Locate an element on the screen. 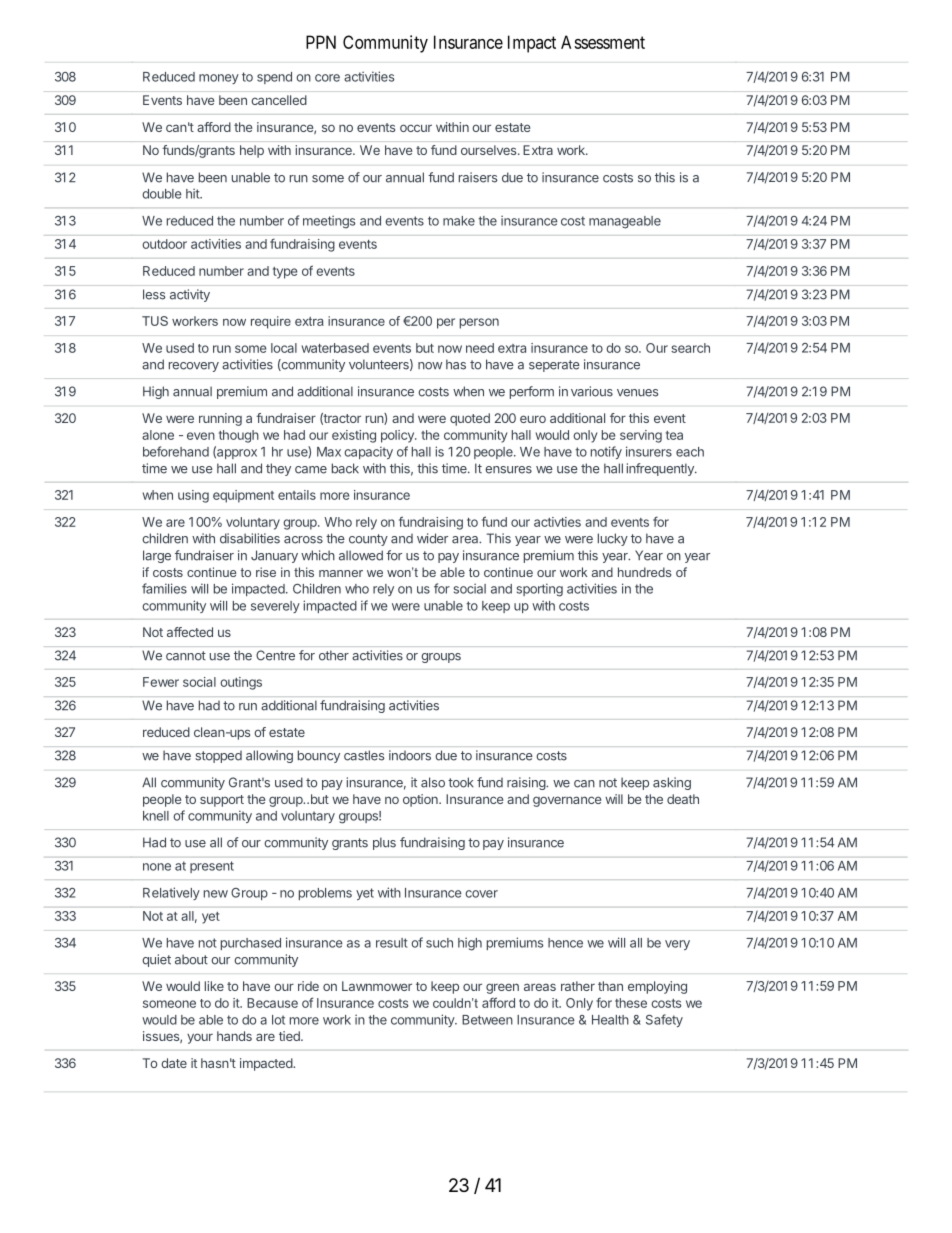  policy is located at coordinates (398, 436).
